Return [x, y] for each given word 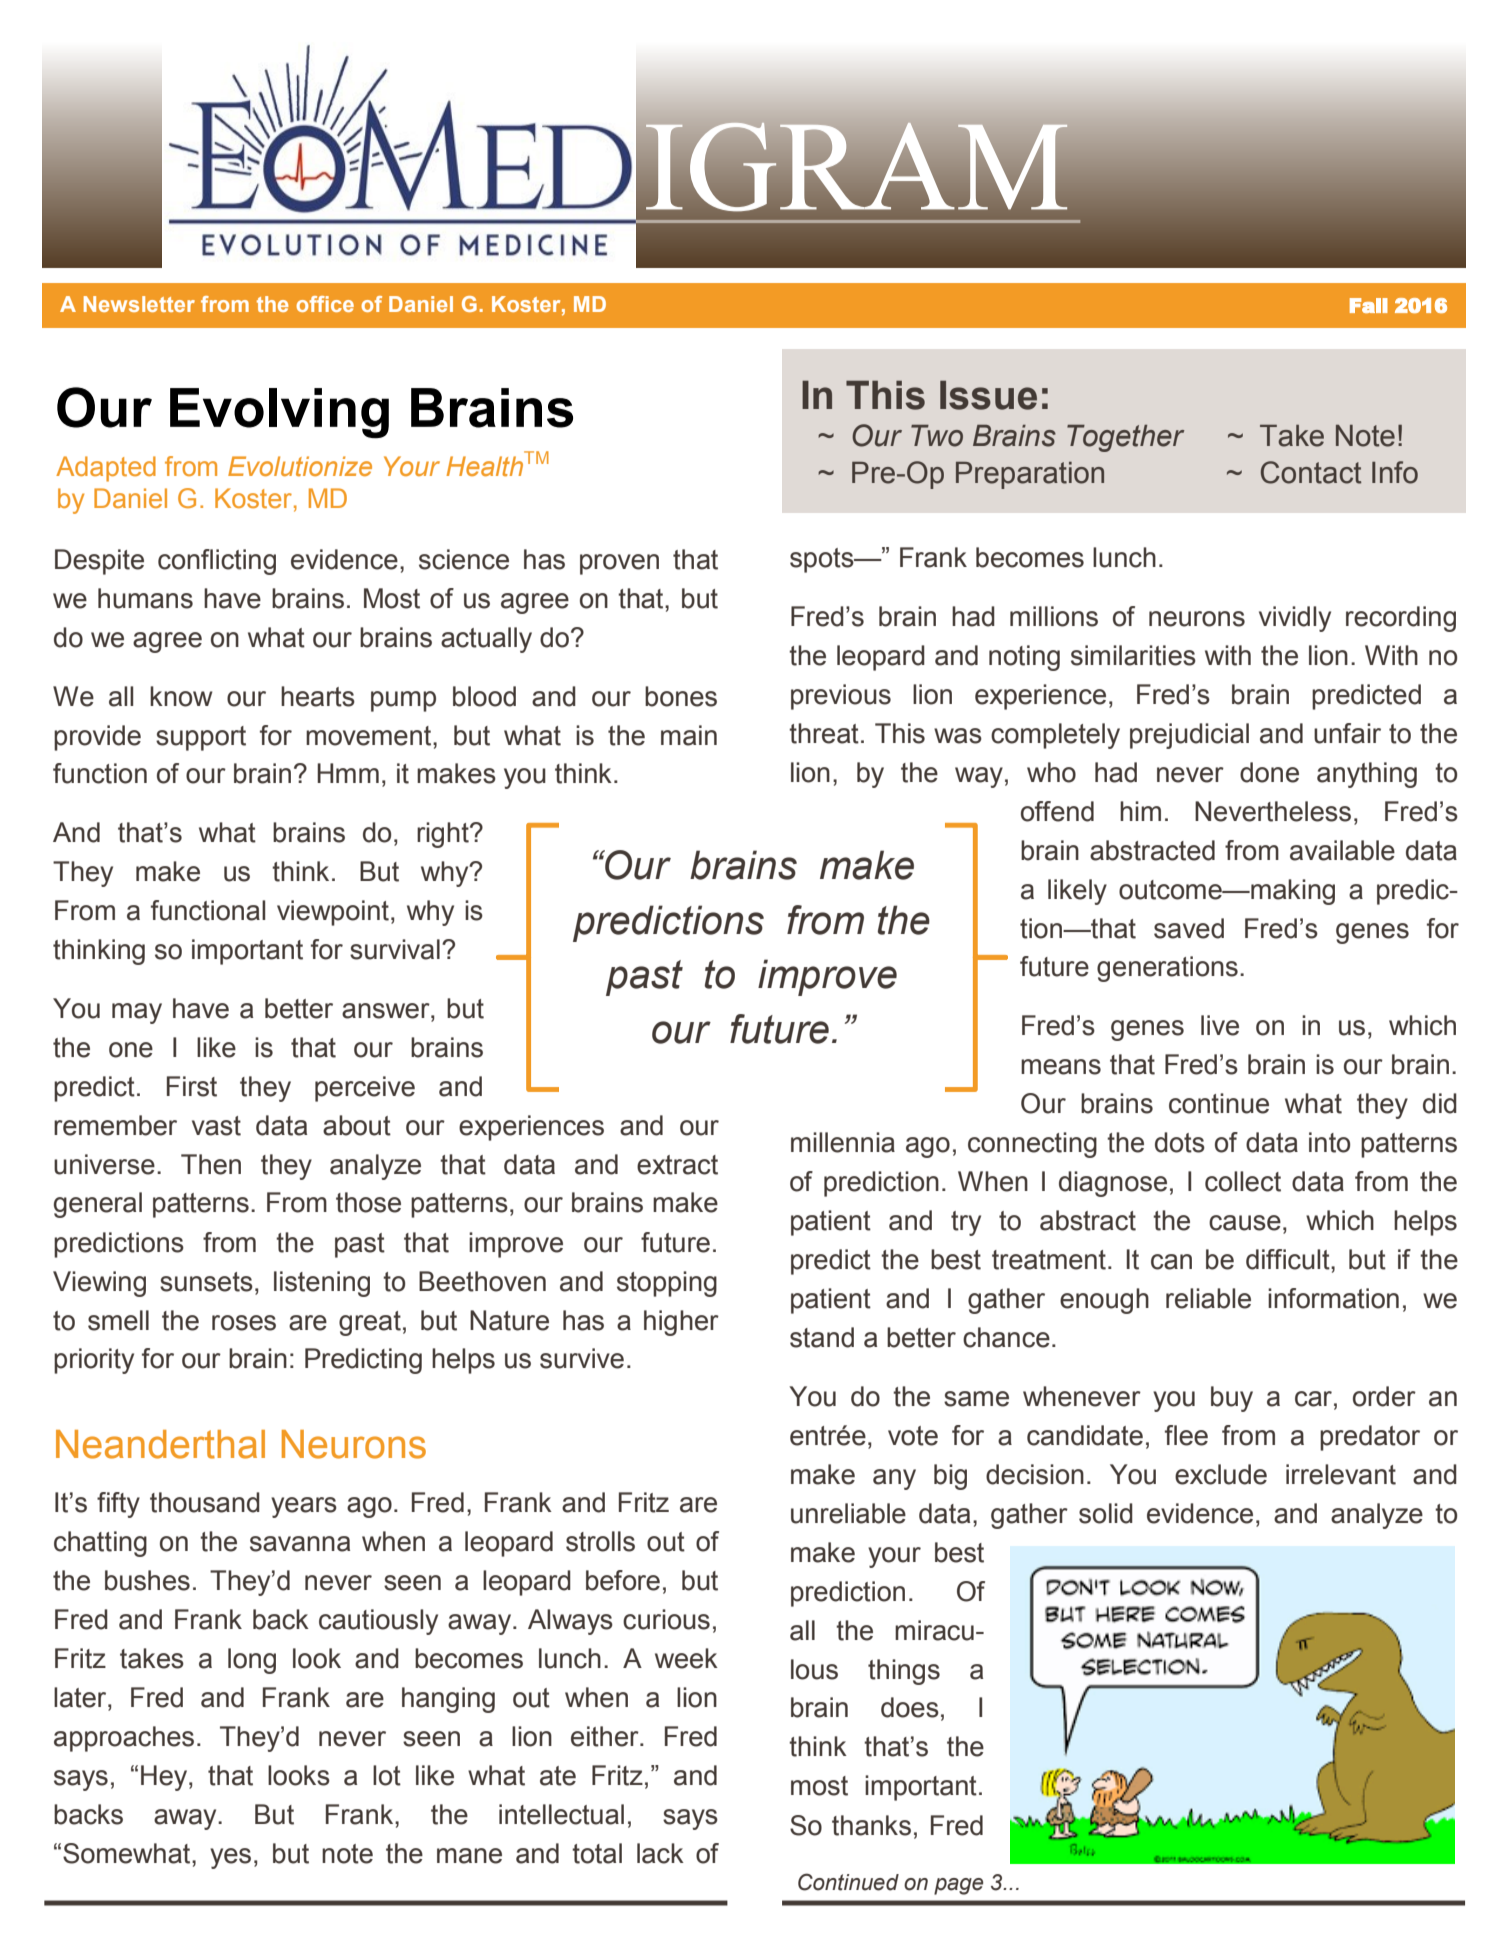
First [192, 1086]
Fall [1369, 305]
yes [230, 1858]
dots [1180, 1142]
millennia [843, 1142]
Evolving [279, 413]
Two [937, 436]
